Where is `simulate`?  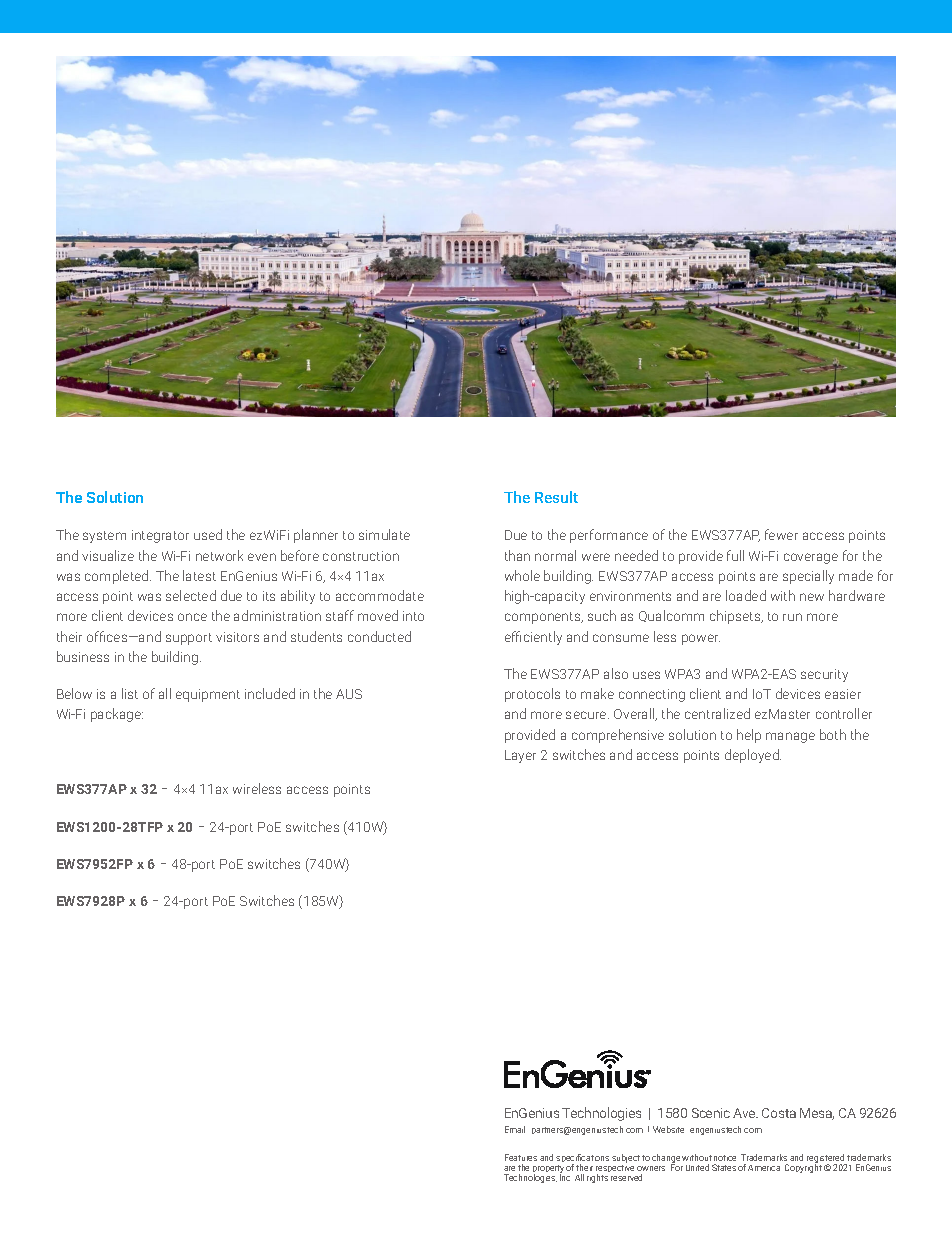 simulate is located at coordinates (384, 534).
